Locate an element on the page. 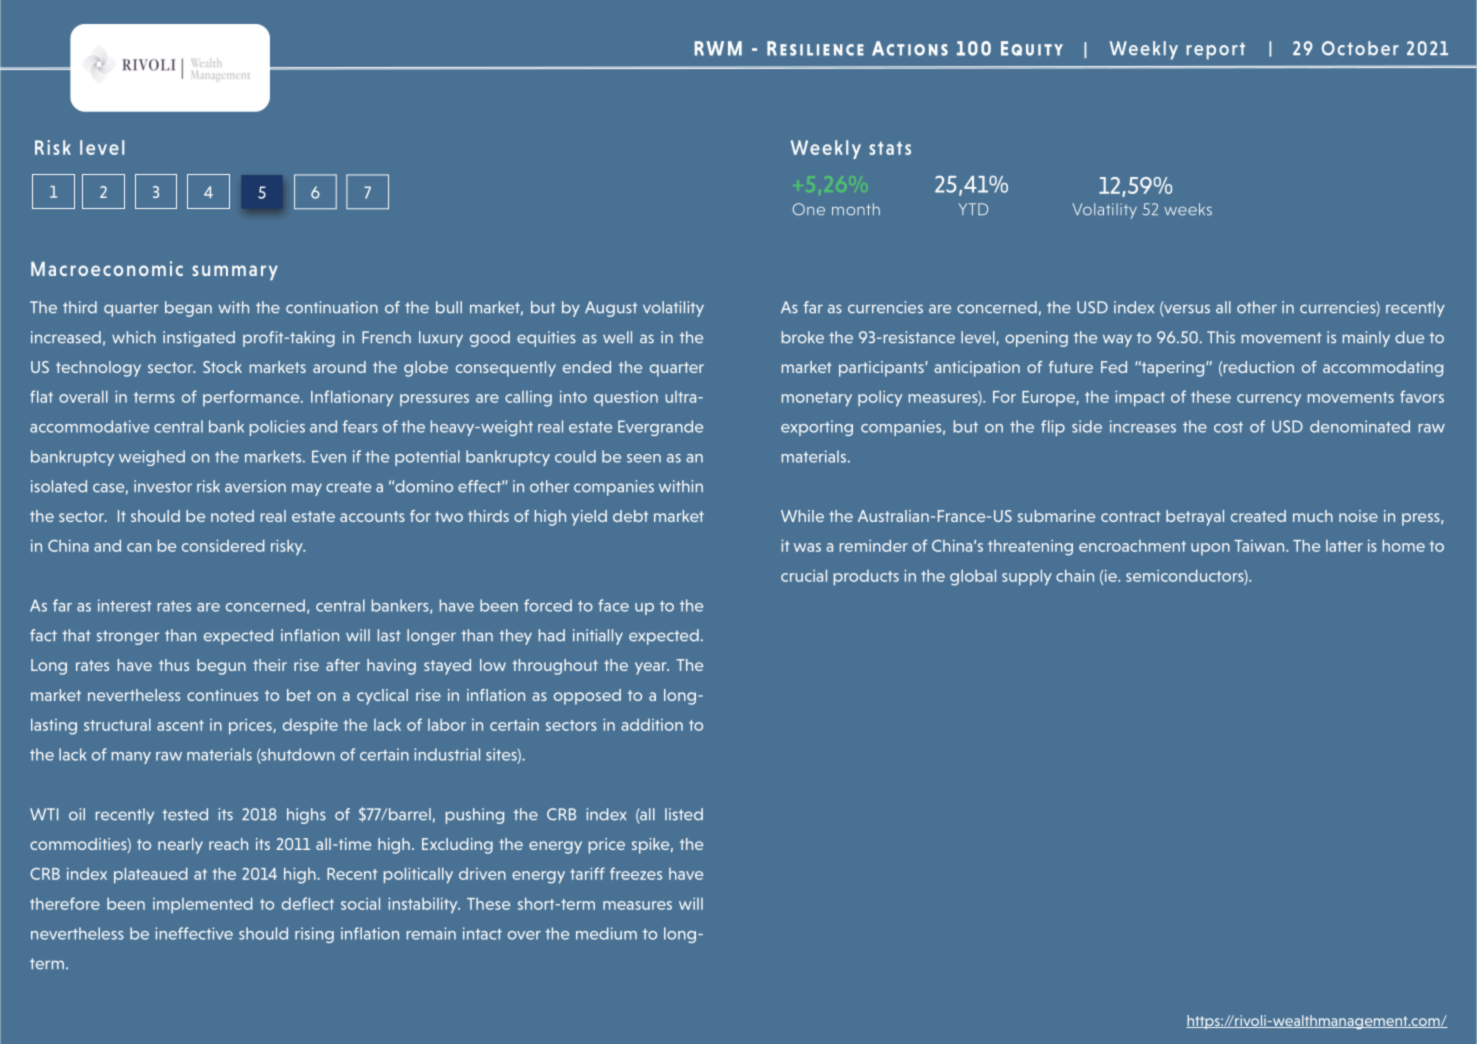 Image resolution: width=1477 pixels, height=1044 pixels. listed is located at coordinates (684, 814).
